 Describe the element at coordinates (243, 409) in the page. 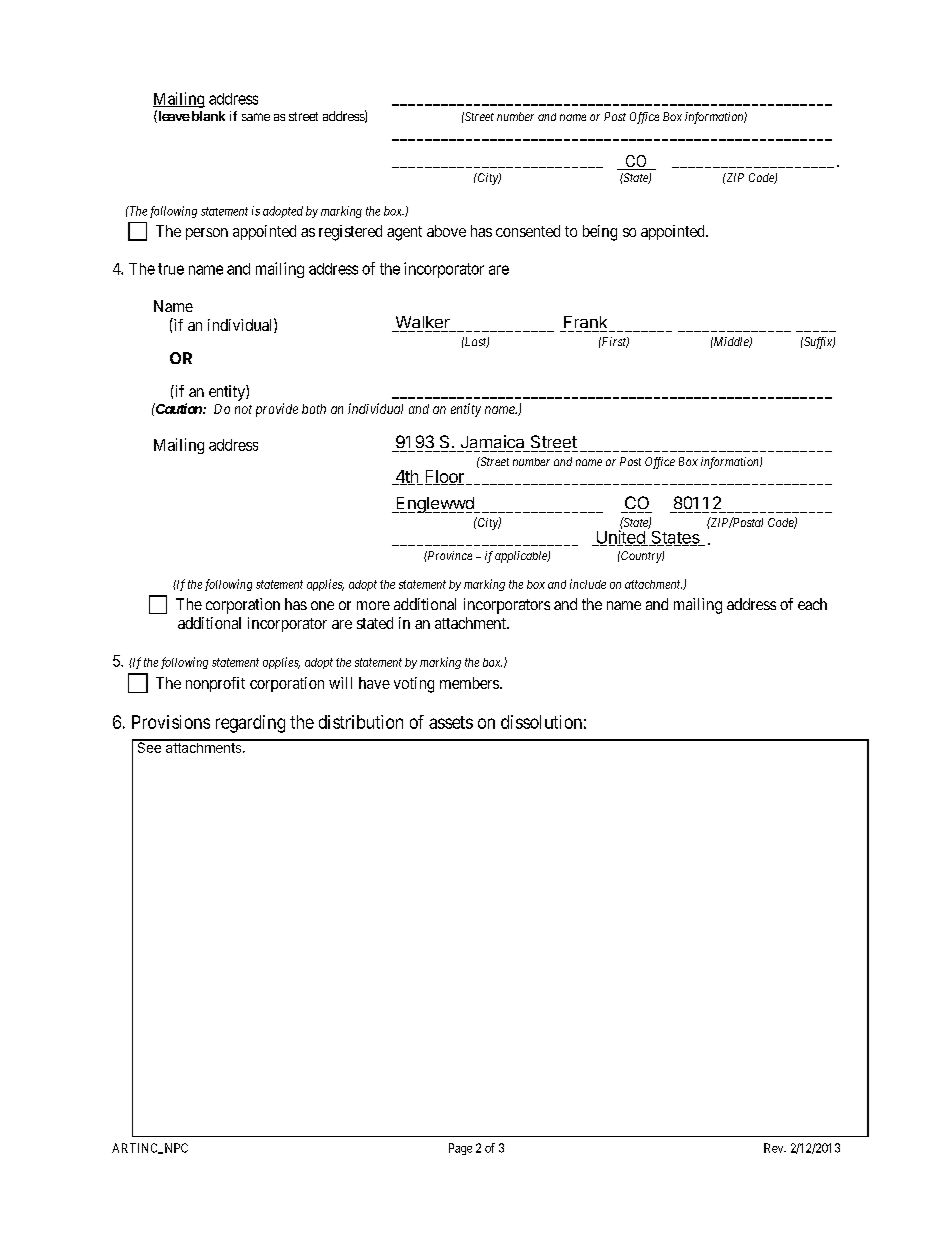

I see `not` at that location.
